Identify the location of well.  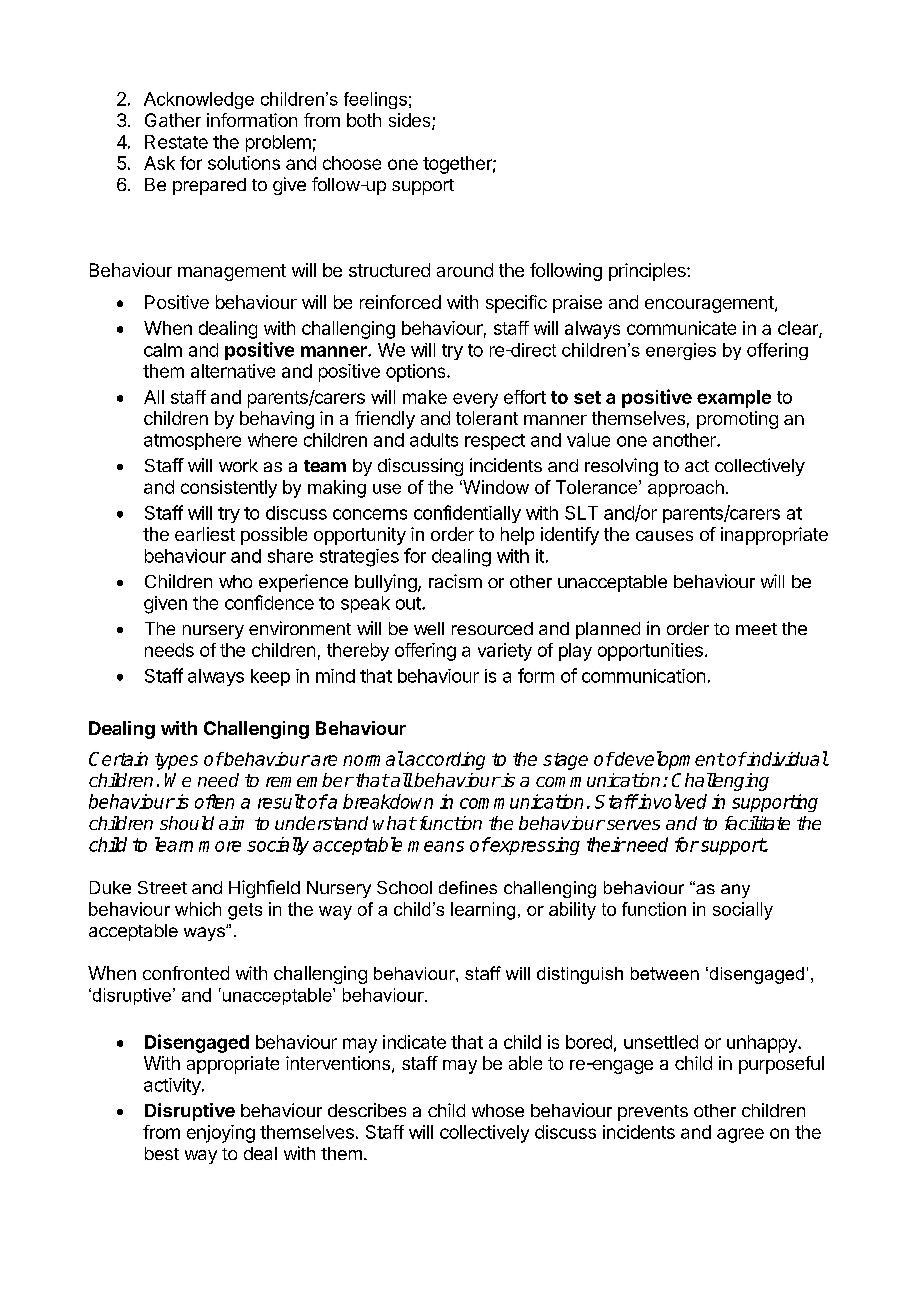
(429, 628).
